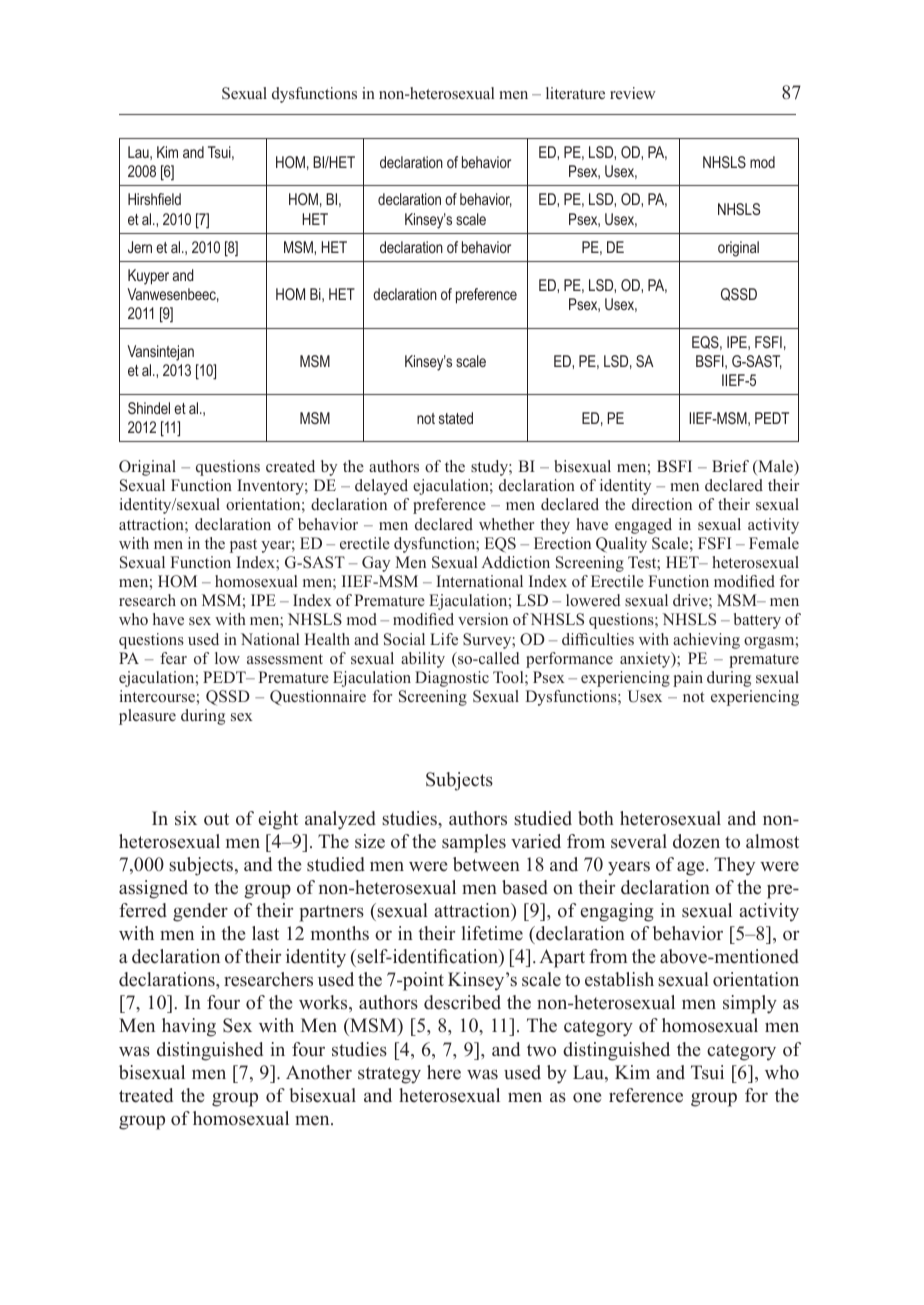  Describe the element at coordinates (633, 93) in the screenshot. I see `review` at that location.
